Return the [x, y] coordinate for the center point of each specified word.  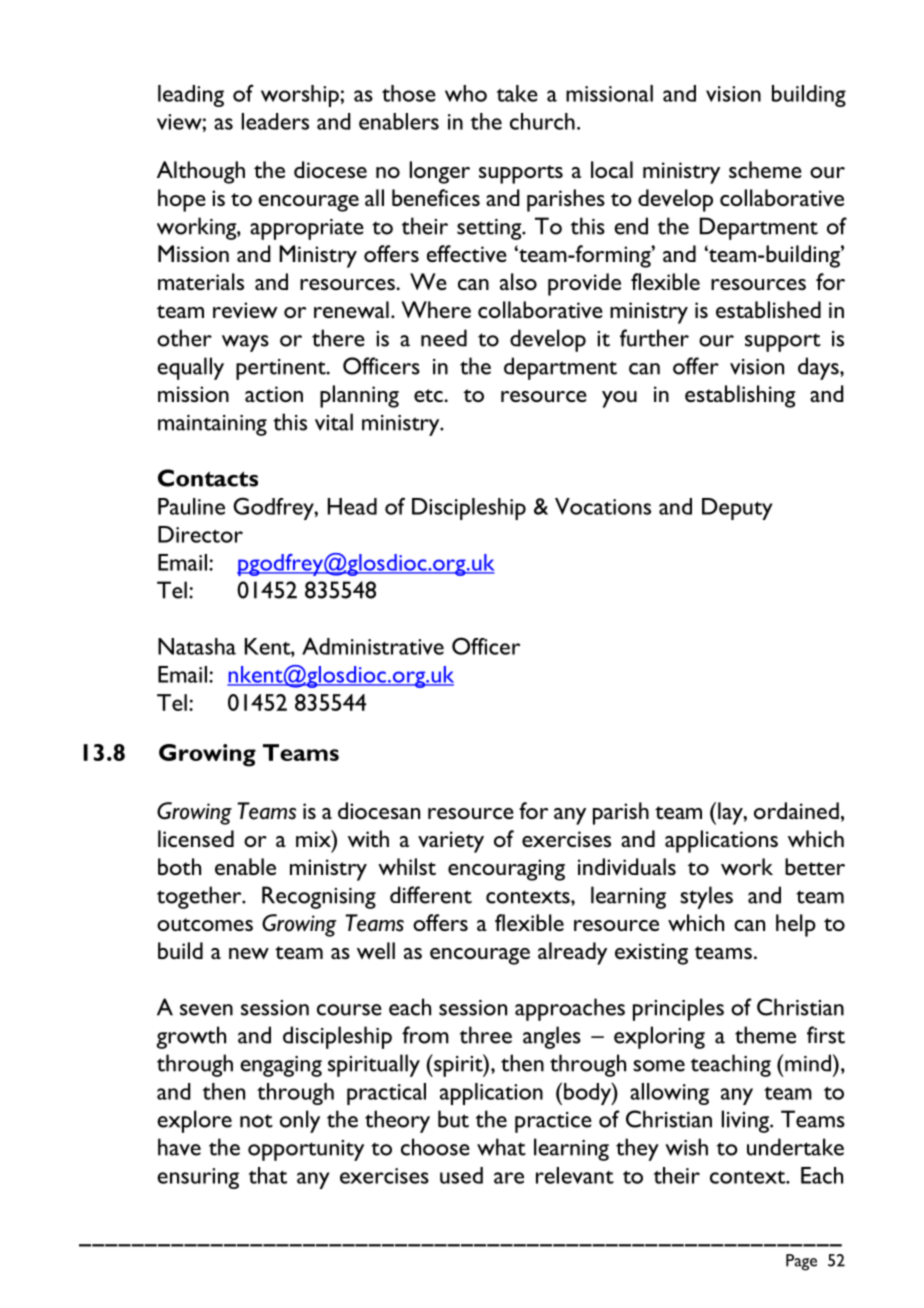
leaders [275, 121]
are [509, 1178]
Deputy [737, 509]
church [542, 121]
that [267, 1175]
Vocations [603, 506]
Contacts [208, 478]
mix [314, 838]
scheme [765, 169]
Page [801, 1262]
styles [706, 897]
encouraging [506, 870]
